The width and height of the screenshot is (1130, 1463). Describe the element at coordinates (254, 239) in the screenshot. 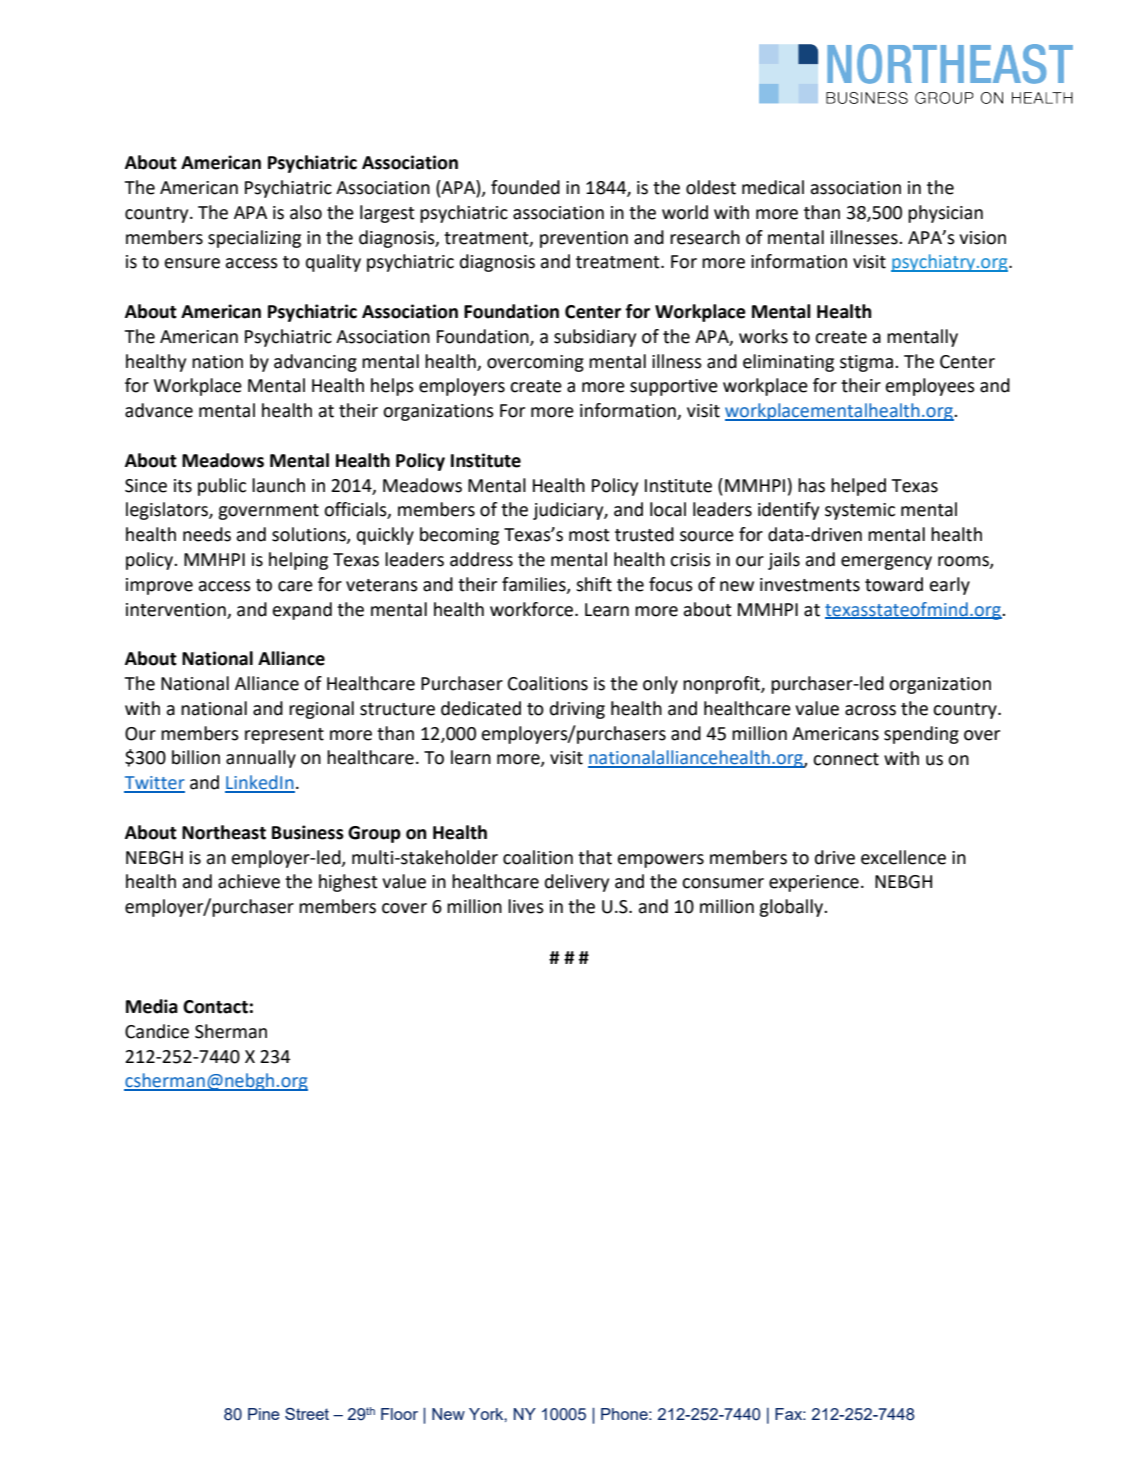

I see `specializing` at that location.
